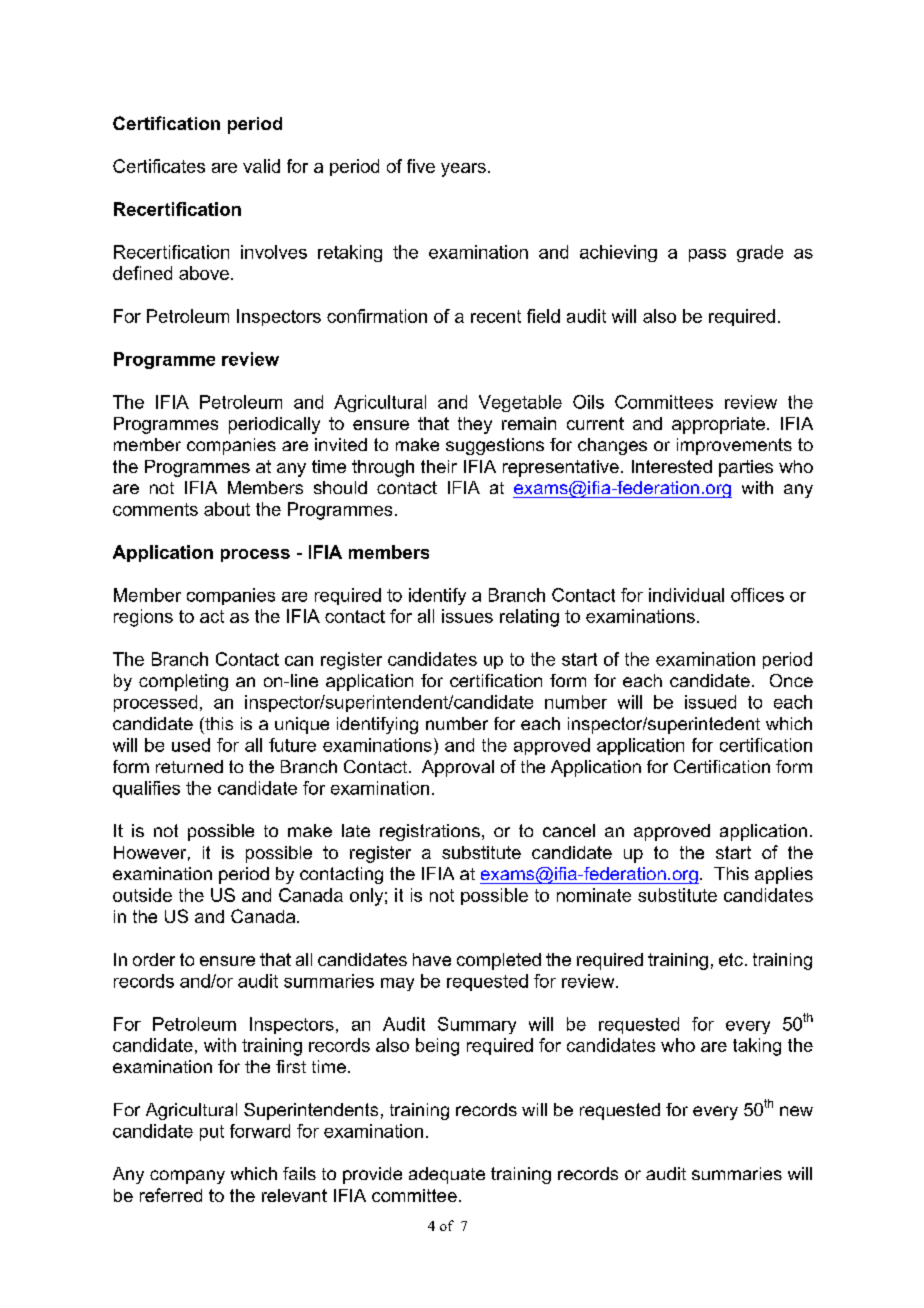 This page has width=924, height=1308. Describe the element at coordinates (227, 509) in the page. I see `about` at that location.
